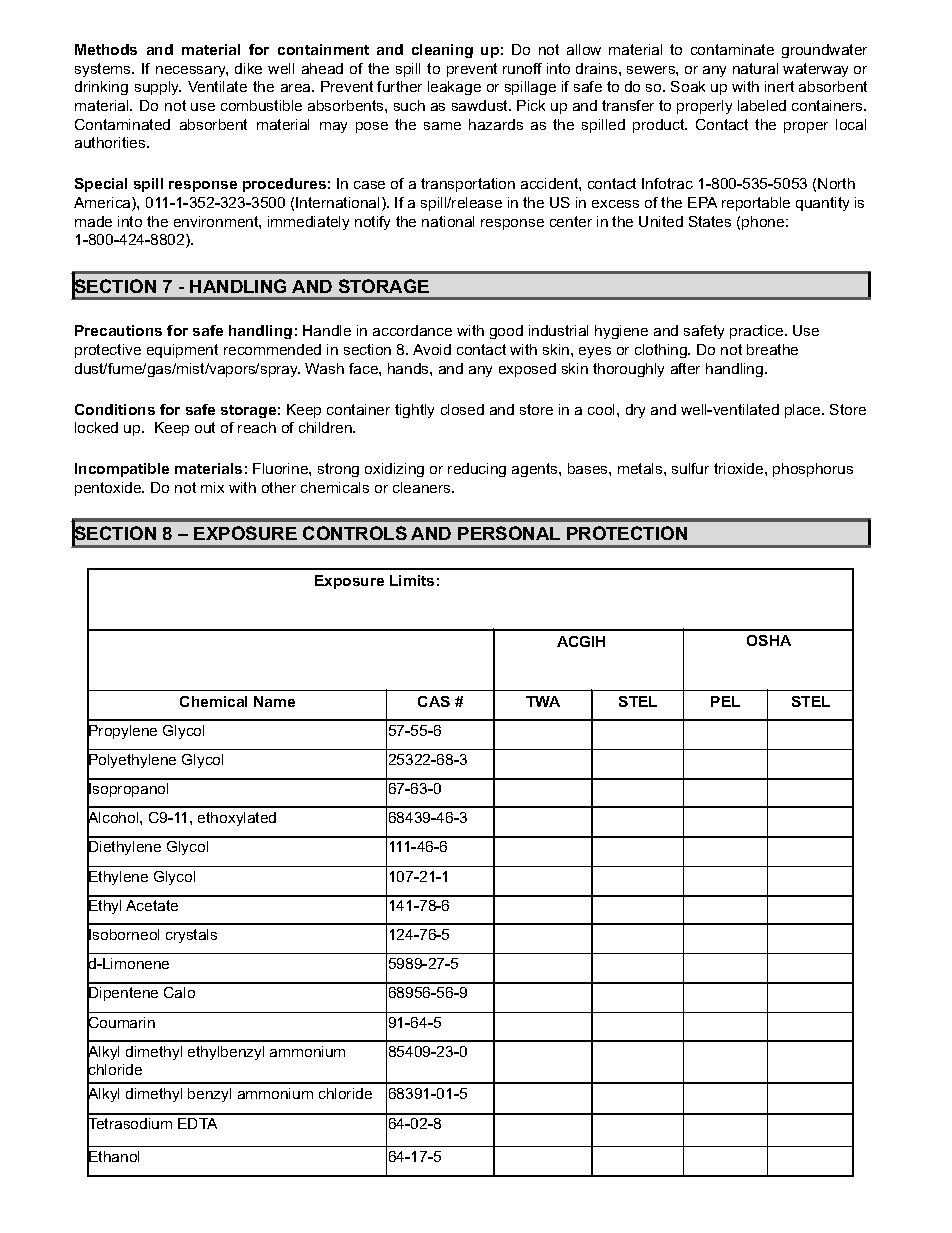  What do you see at coordinates (197, 1123) in the image?
I see `EDTA` at bounding box center [197, 1123].
